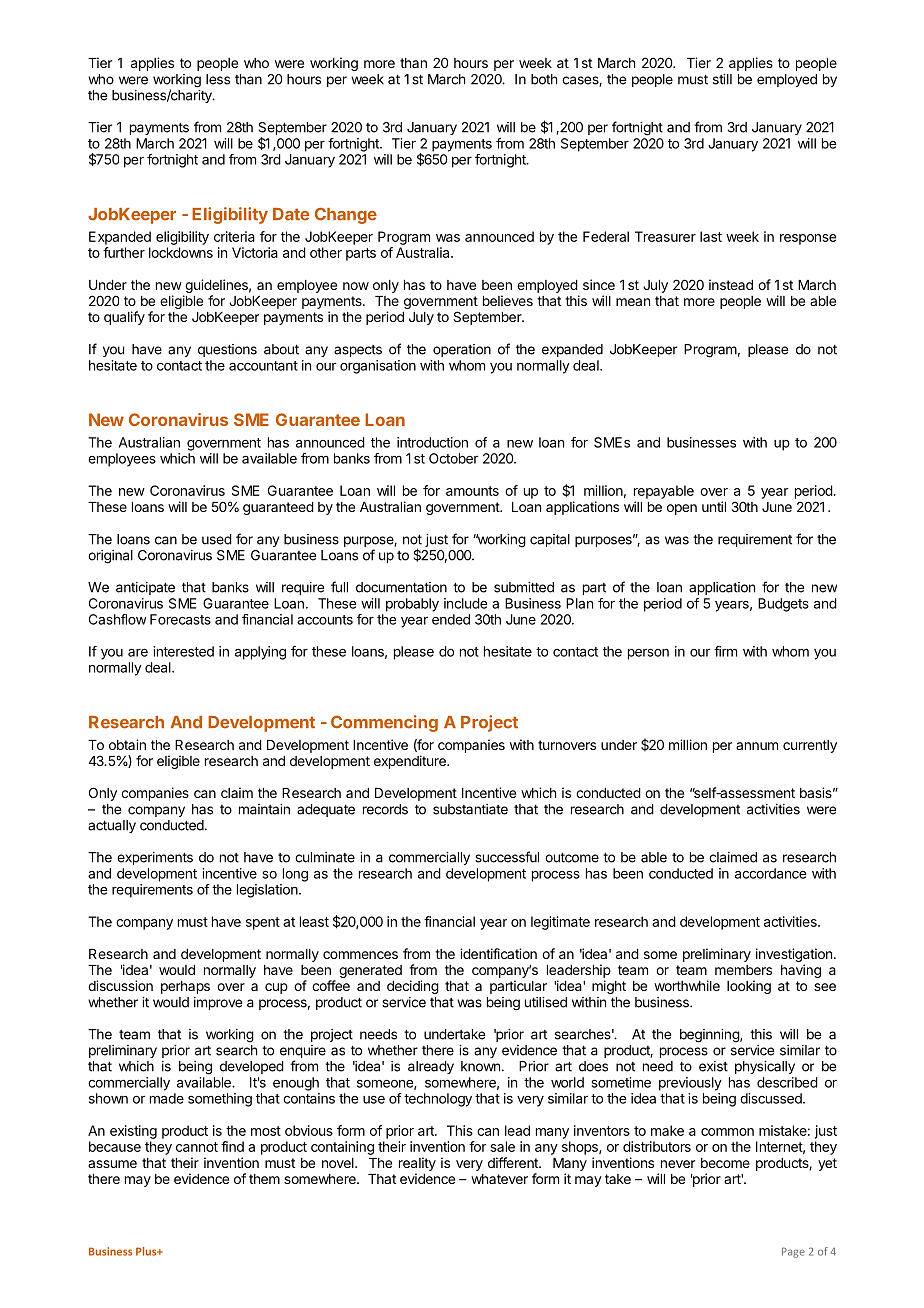  Describe the element at coordinates (499, 1179) in the document. I see `whatever` at that location.
